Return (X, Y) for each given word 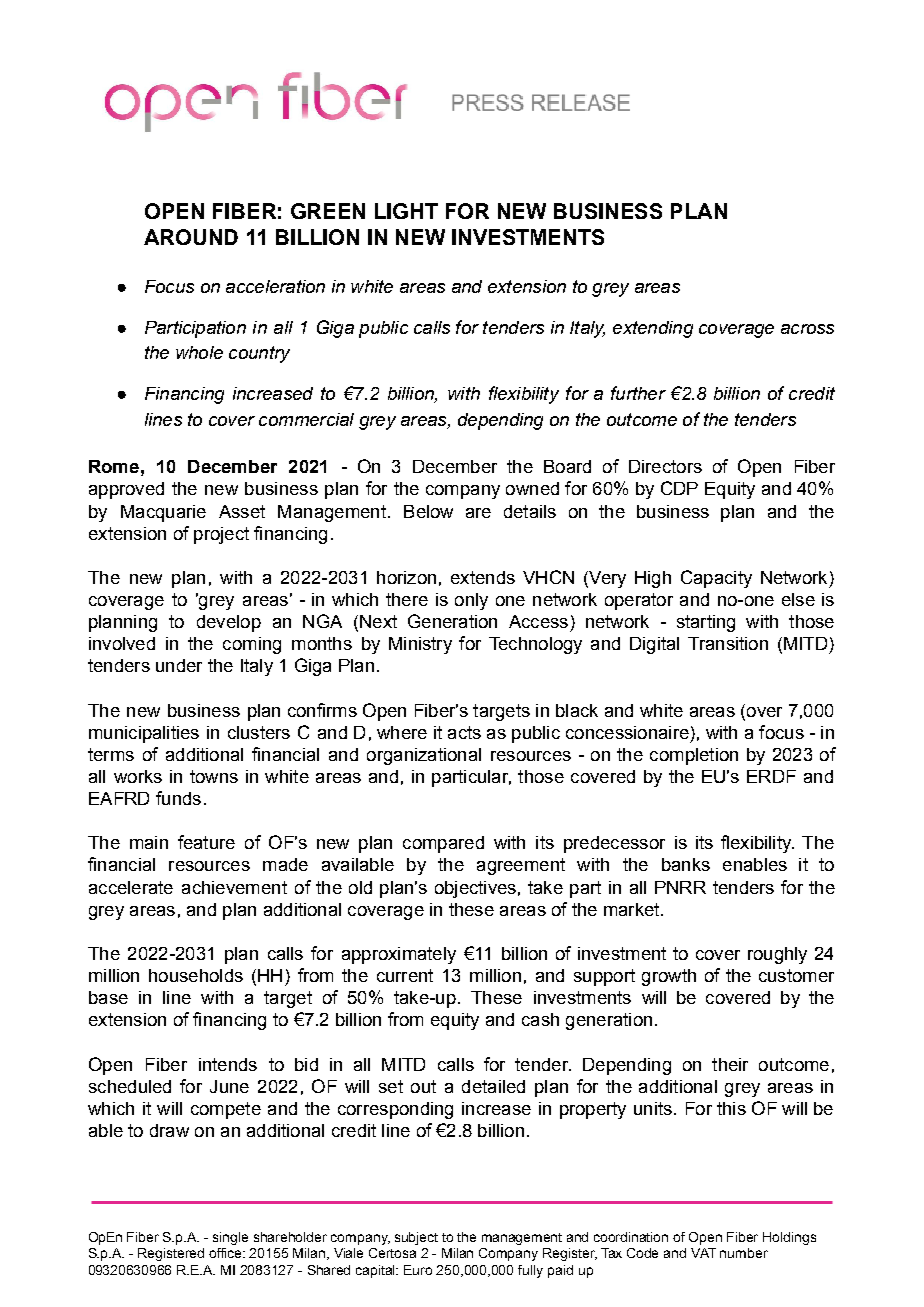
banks (686, 864)
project (221, 535)
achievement (234, 887)
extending (653, 329)
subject (416, 1238)
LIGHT (406, 211)
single (230, 1238)
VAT (703, 1253)
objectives (475, 889)
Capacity (716, 579)
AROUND (191, 237)
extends (483, 577)
